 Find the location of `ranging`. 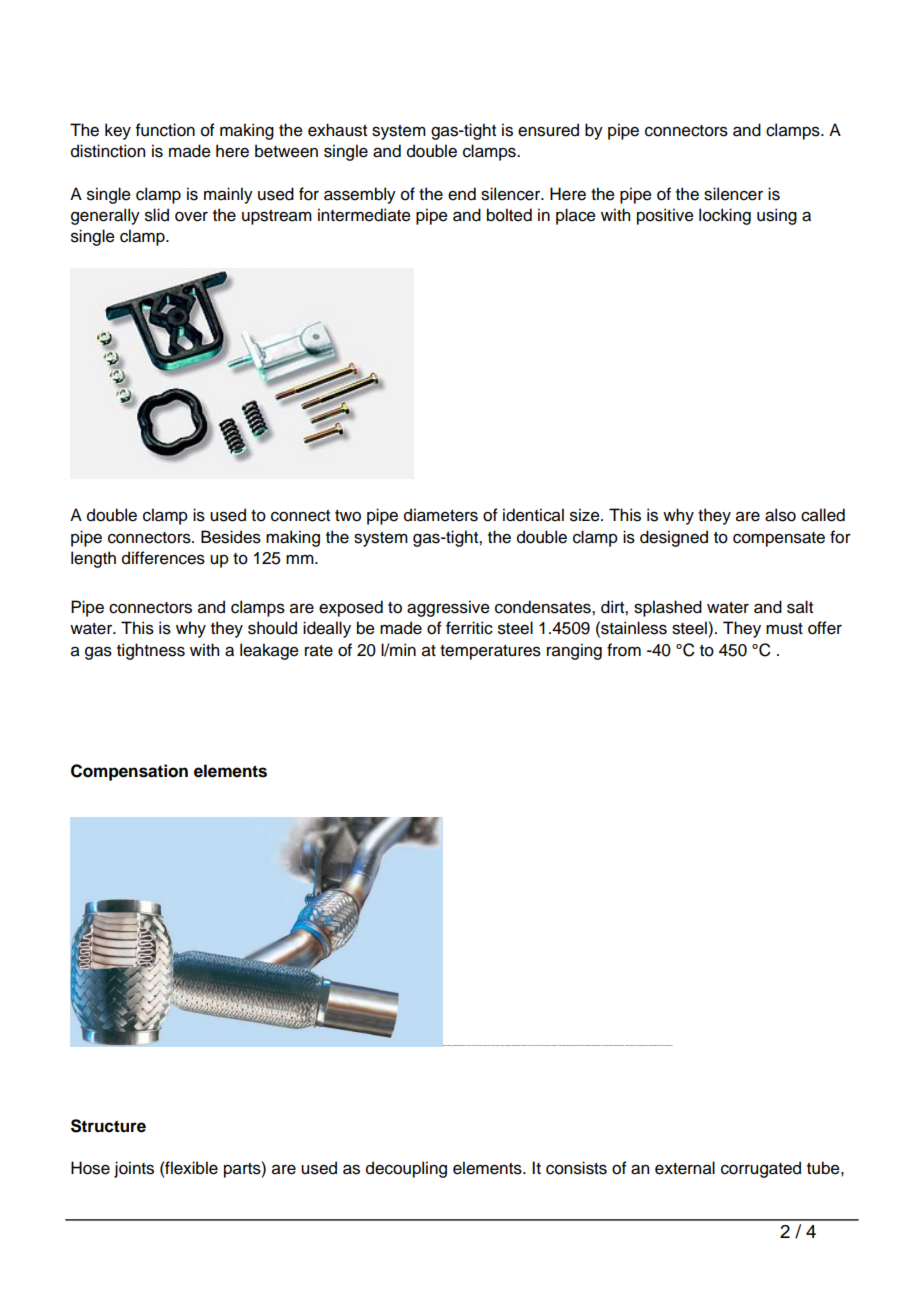

ranging is located at coordinates (574, 651).
